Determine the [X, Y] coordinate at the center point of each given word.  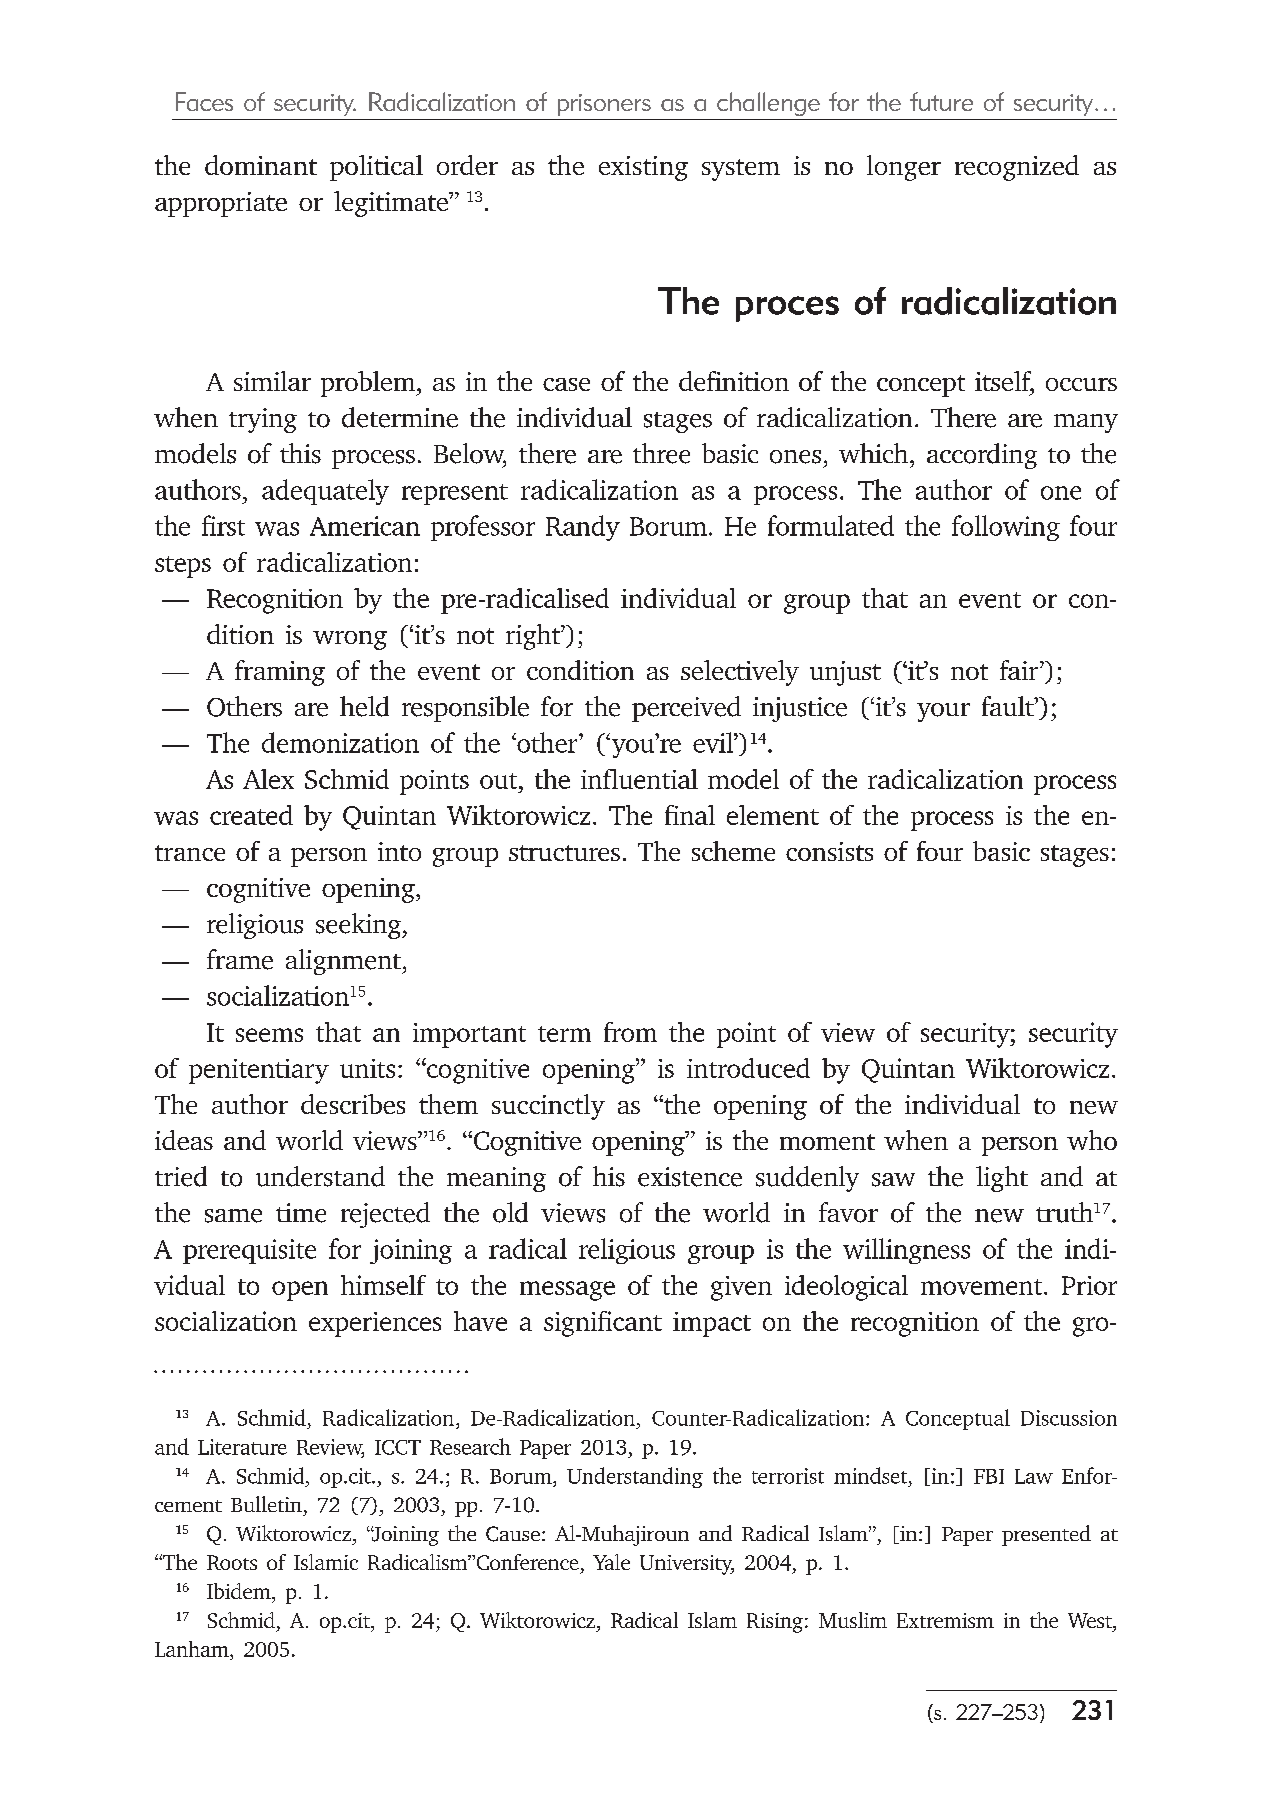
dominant [261, 165]
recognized [1017, 168]
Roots [232, 1562]
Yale [611, 1562]
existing [643, 168]
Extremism [945, 1620]
